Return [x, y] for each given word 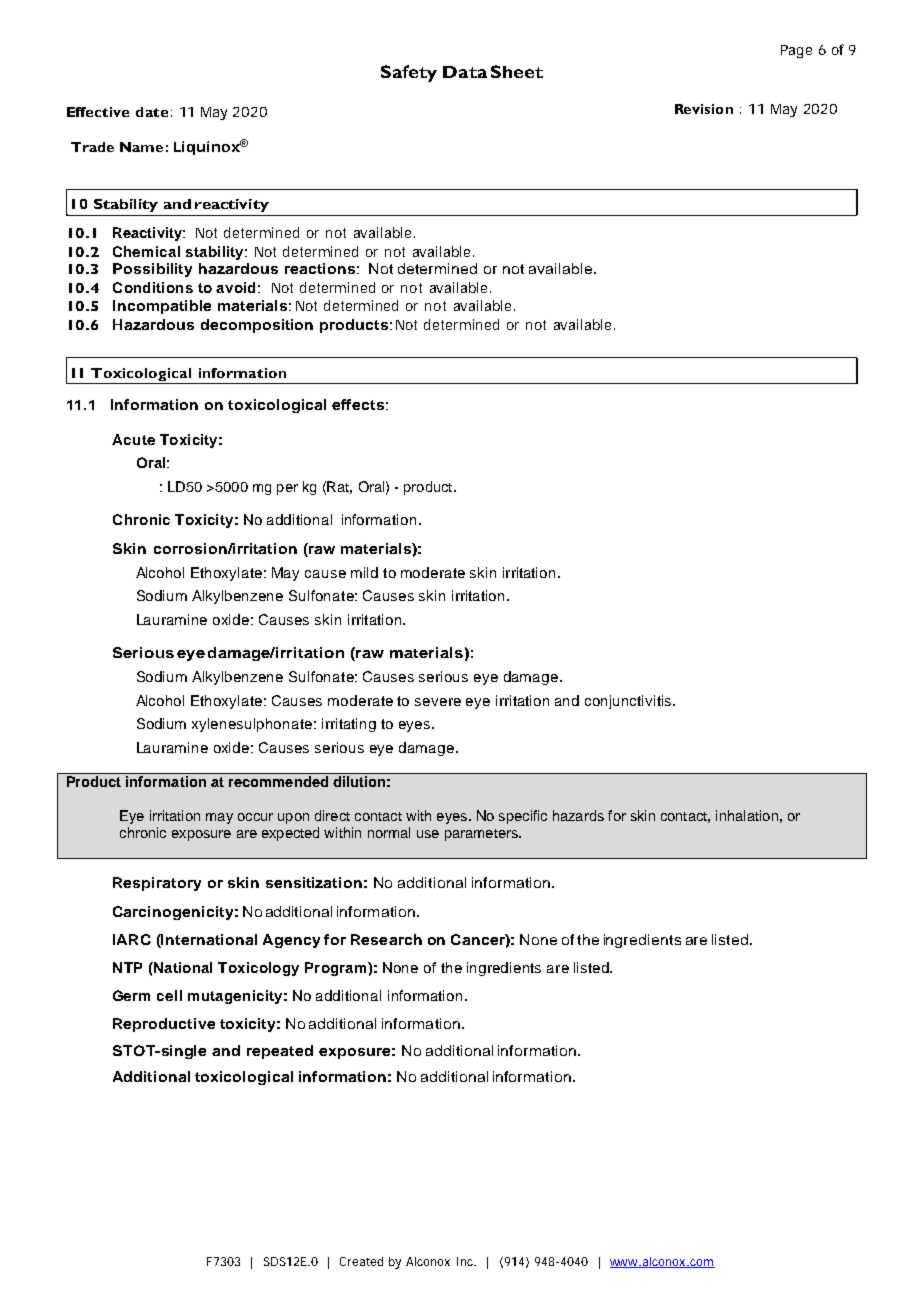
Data [465, 72]
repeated [280, 1052]
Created [361, 1261]
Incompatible [162, 307]
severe [438, 702]
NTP [127, 967]
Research [386, 939]
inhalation [747, 815]
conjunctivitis [629, 702]
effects [358, 404]
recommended [278, 781]
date [152, 112]
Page [796, 51]
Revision [704, 109]
